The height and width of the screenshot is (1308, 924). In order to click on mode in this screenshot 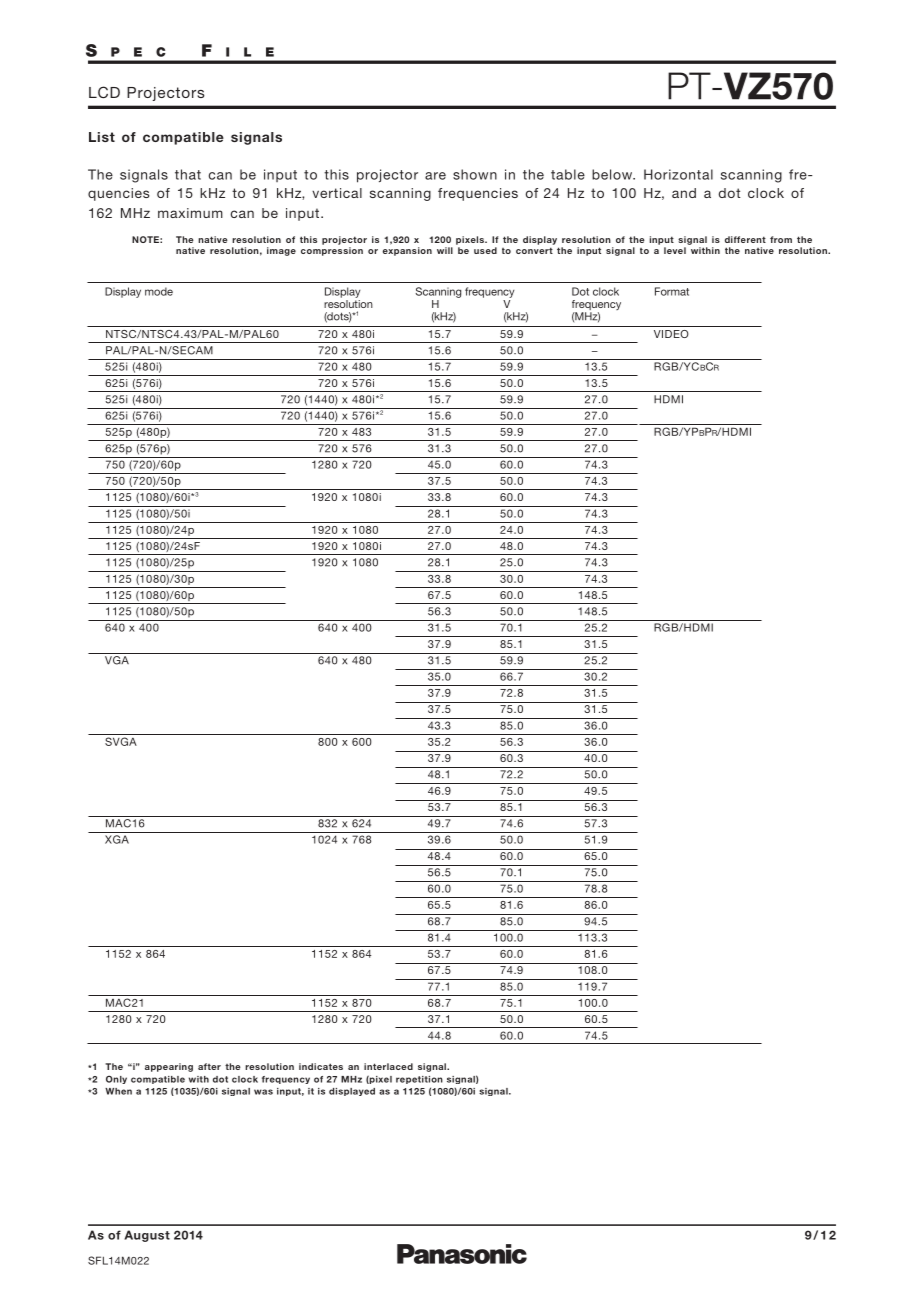, I will do `click(159, 291)`.
